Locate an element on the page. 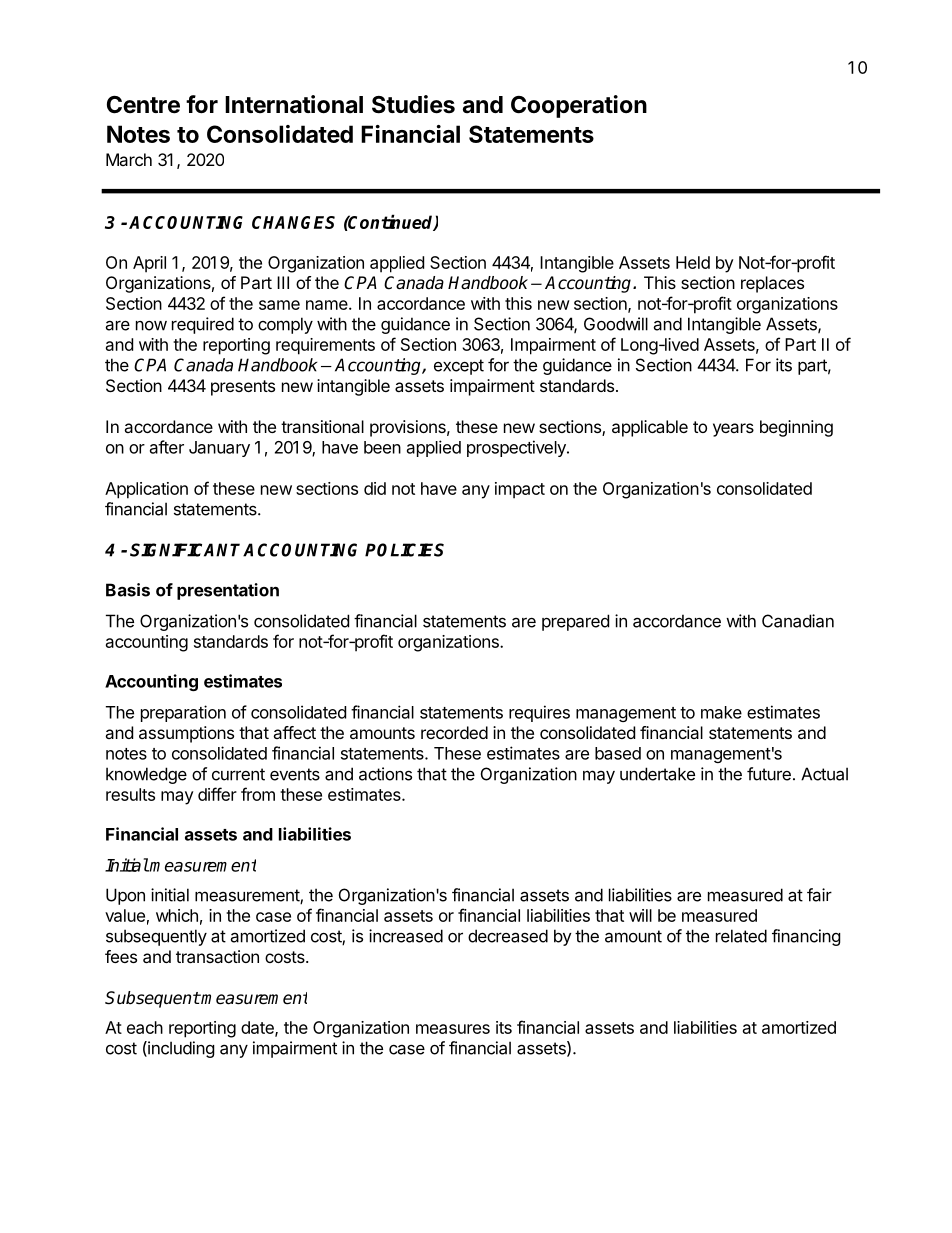 This page has height=1233, width=952. Centre is located at coordinates (143, 105).
